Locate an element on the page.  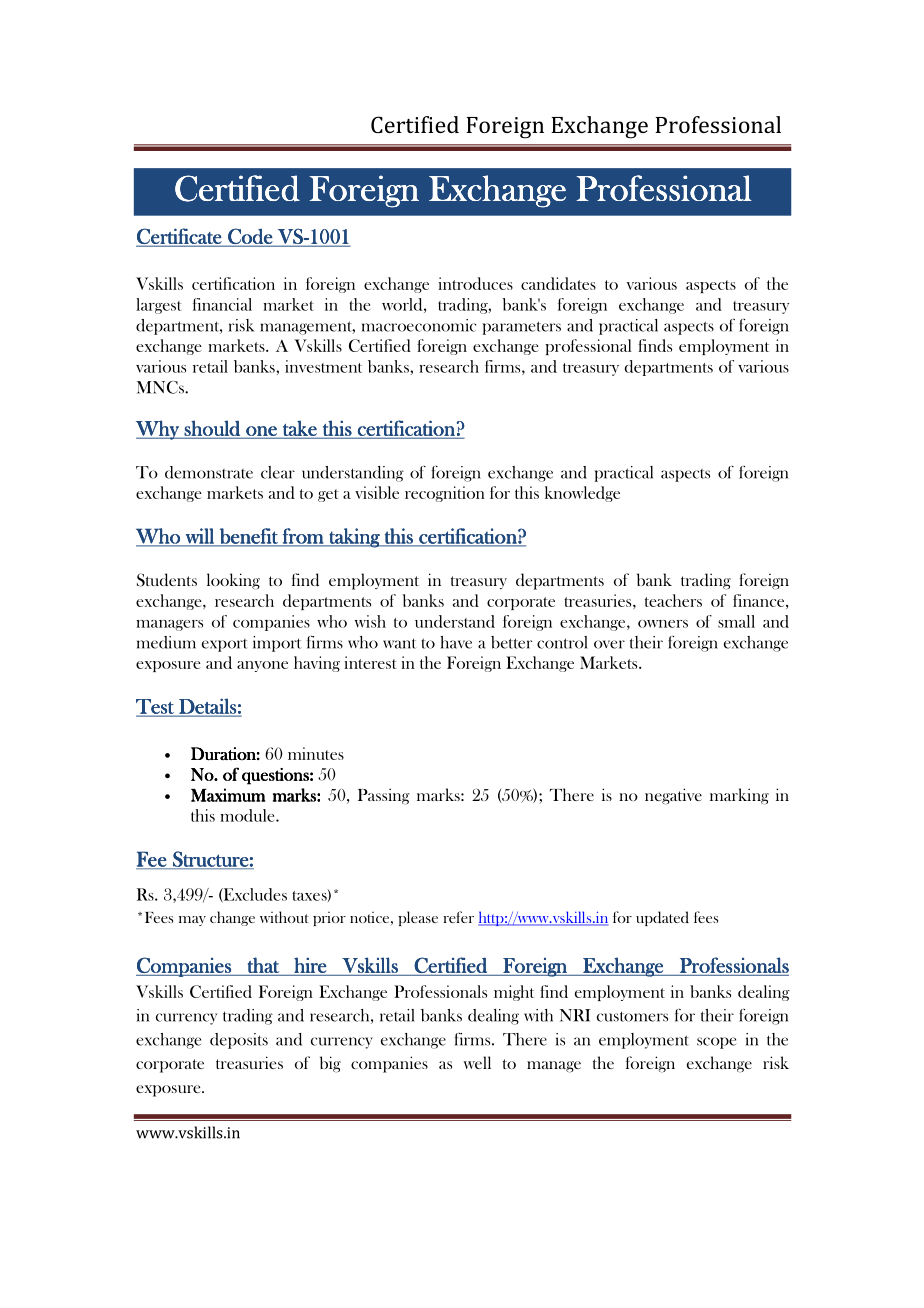
macroeconomic is located at coordinates (419, 325).
